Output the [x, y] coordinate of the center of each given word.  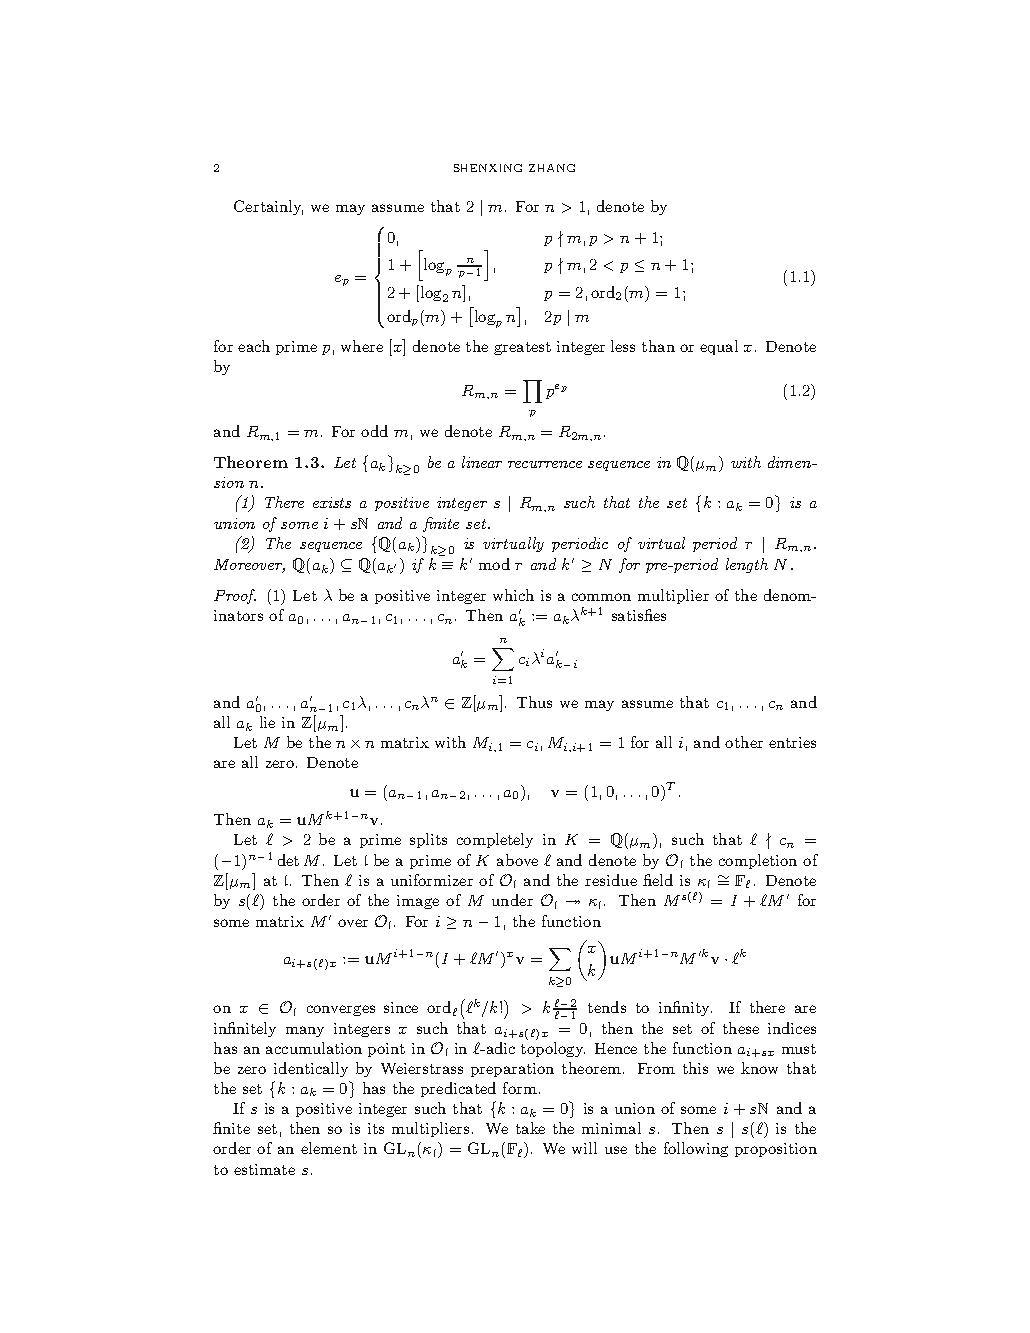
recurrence [545, 464]
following [696, 1149]
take [530, 1128]
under [512, 900]
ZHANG [552, 168]
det [288, 860]
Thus [534, 702]
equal [719, 347]
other [744, 742]
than [658, 346]
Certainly [268, 207]
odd [374, 431]
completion [758, 861]
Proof [235, 596]
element [329, 1148]
